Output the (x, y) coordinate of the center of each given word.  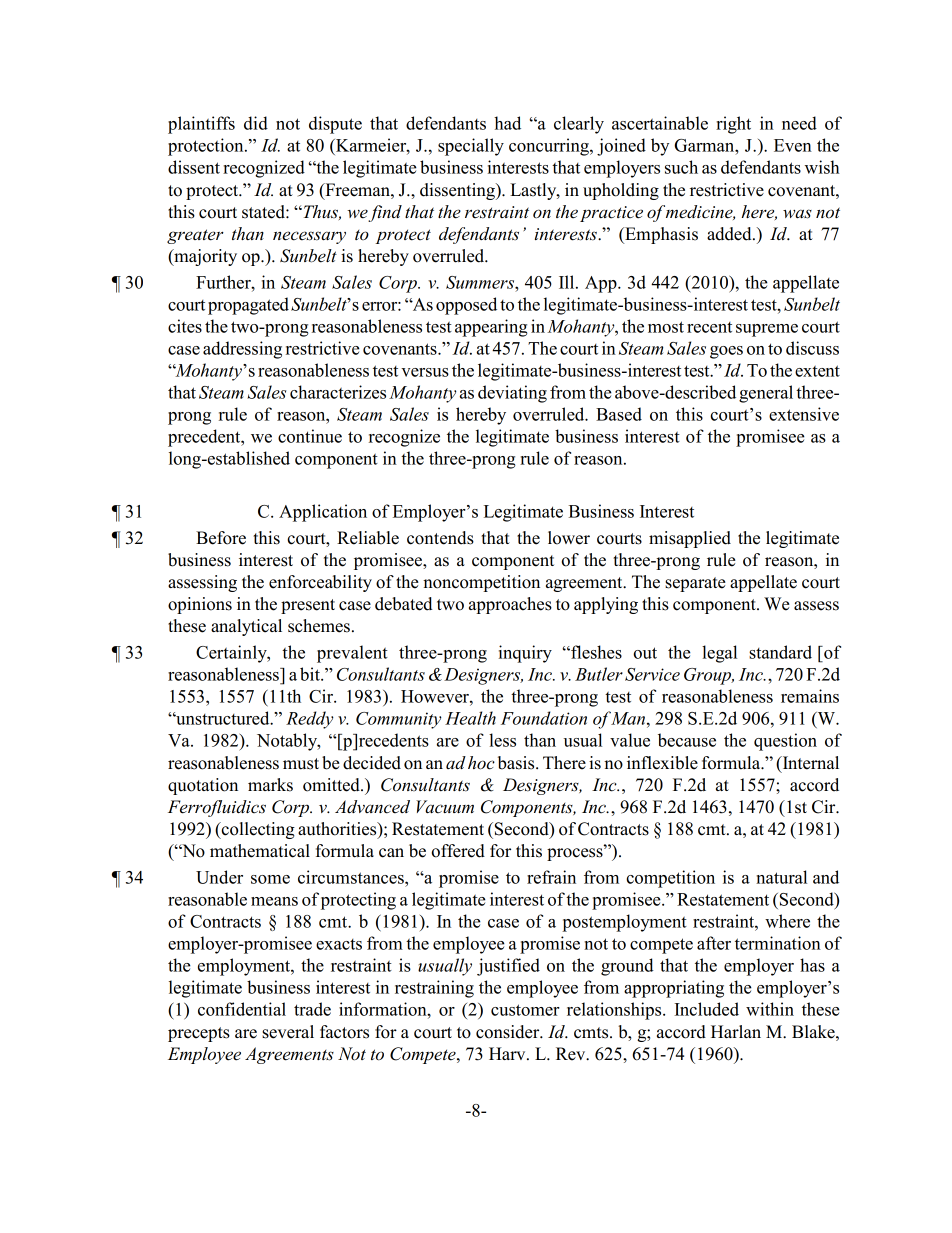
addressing (242, 350)
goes (726, 352)
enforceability (320, 583)
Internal (809, 763)
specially (471, 147)
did (256, 123)
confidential (242, 1009)
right (733, 125)
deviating (512, 394)
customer (525, 1010)
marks (270, 785)
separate (695, 584)
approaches (510, 605)
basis (517, 763)
